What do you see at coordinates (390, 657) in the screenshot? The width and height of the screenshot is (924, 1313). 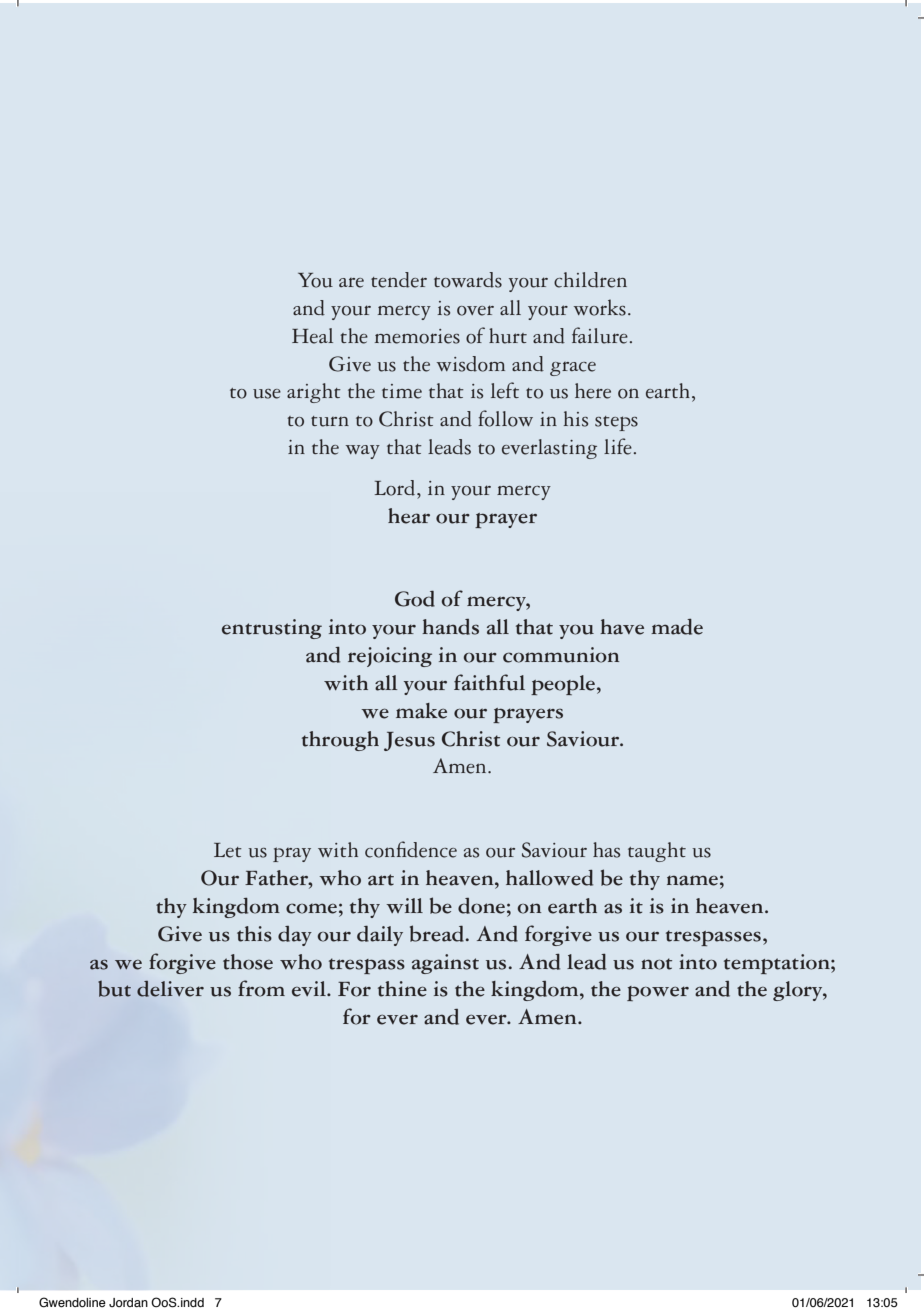 I see `rejoicing` at bounding box center [390, 657].
